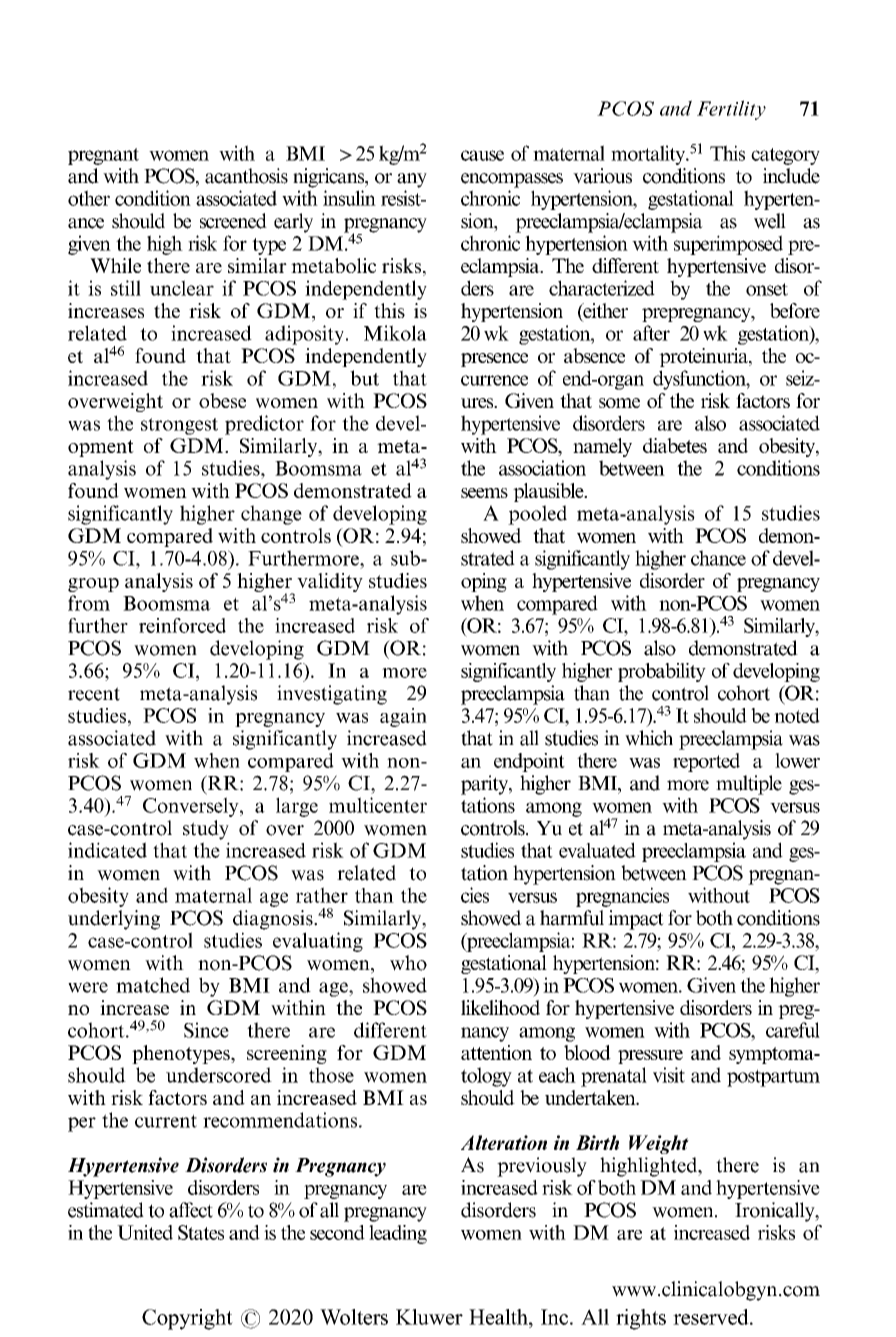 Image resolution: width=896 pixels, height=1337 pixels. Describe the element at coordinates (429, 1317) in the screenshot. I see `Kluwer` at that location.
